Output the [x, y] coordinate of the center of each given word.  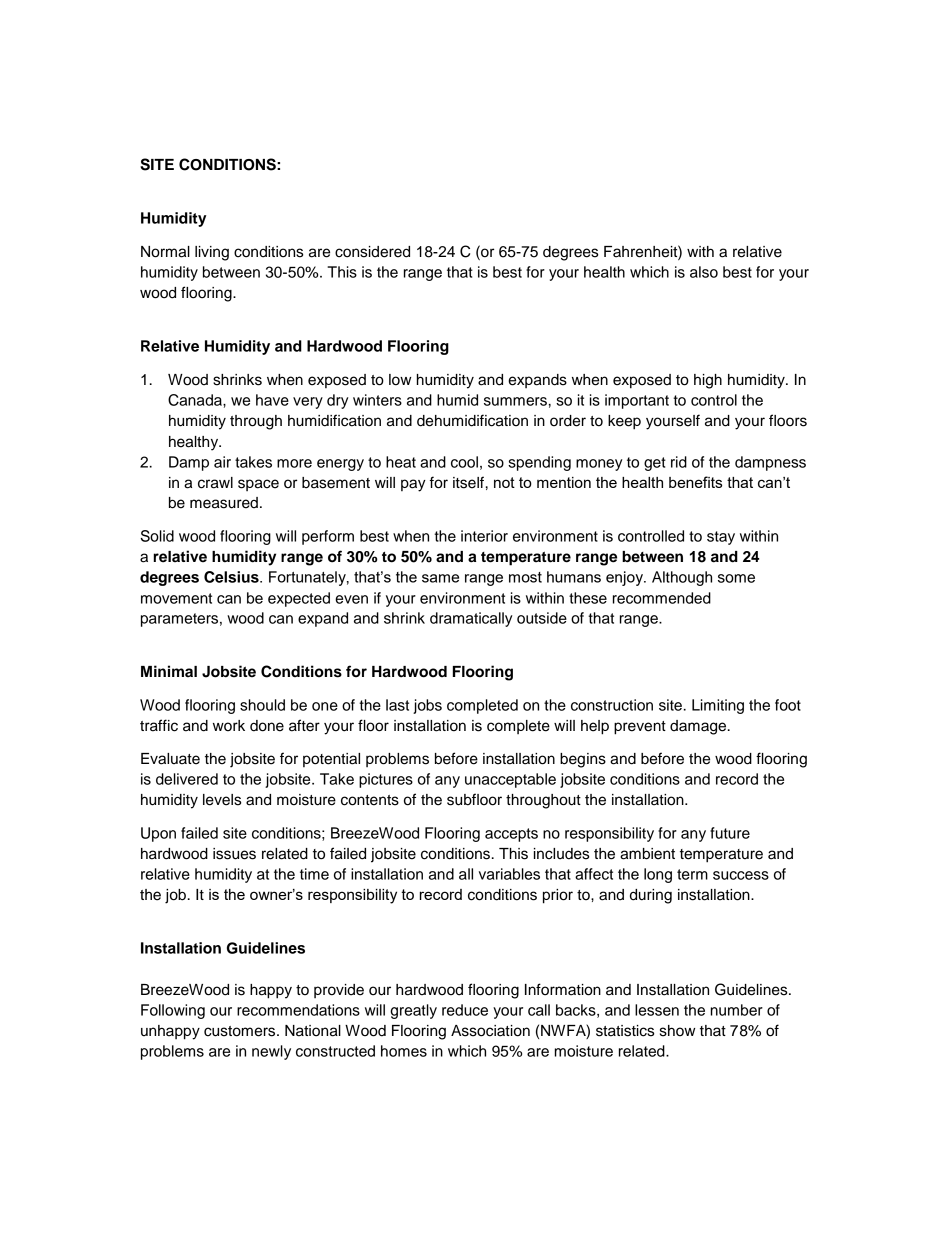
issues [234, 854]
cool [464, 462]
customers [241, 1031]
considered [372, 252]
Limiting [718, 706]
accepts [511, 835]
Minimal [169, 671]
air [222, 462]
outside [542, 618]
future [730, 833]
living [212, 253]
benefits [695, 482]
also [704, 272]
